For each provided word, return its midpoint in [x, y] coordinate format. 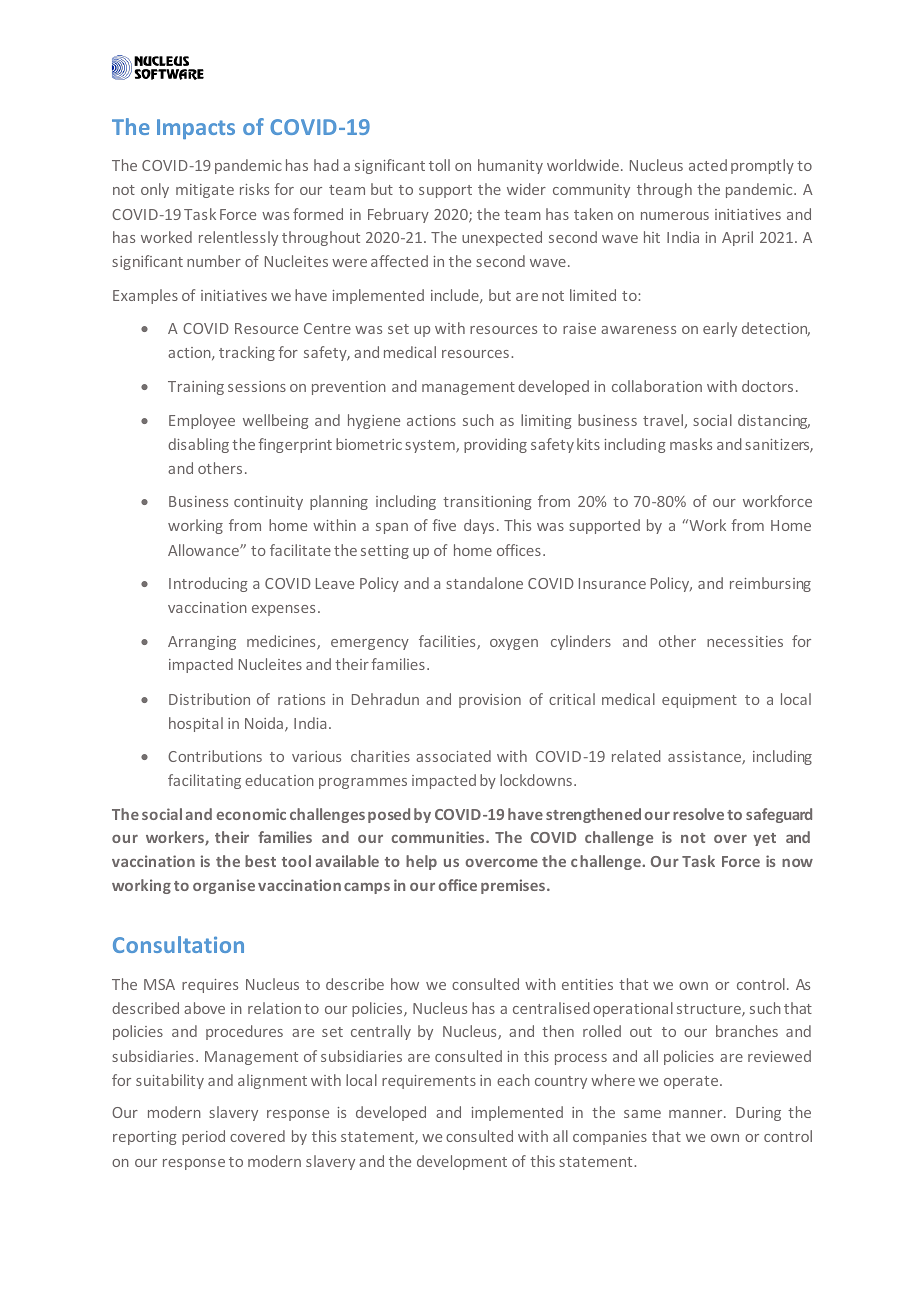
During [758, 1114]
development [462, 1162]
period [203, 1137]
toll [439, 165]
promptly [762, 166]
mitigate [205, 191]
